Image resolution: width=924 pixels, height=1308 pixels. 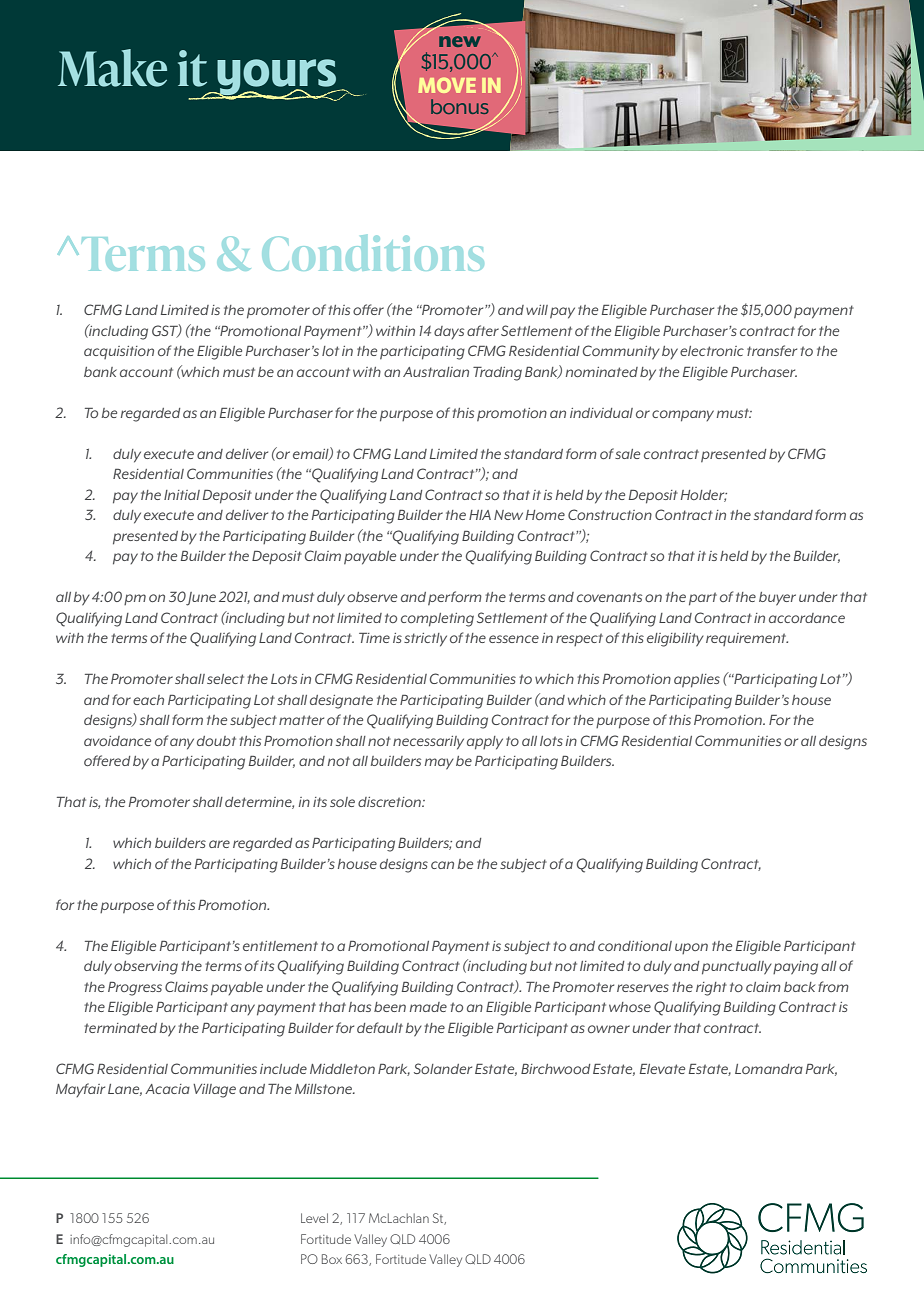 What do you see at coordinates (148, 700) in the page?
I see `each` at bounding box center [148, 700].
